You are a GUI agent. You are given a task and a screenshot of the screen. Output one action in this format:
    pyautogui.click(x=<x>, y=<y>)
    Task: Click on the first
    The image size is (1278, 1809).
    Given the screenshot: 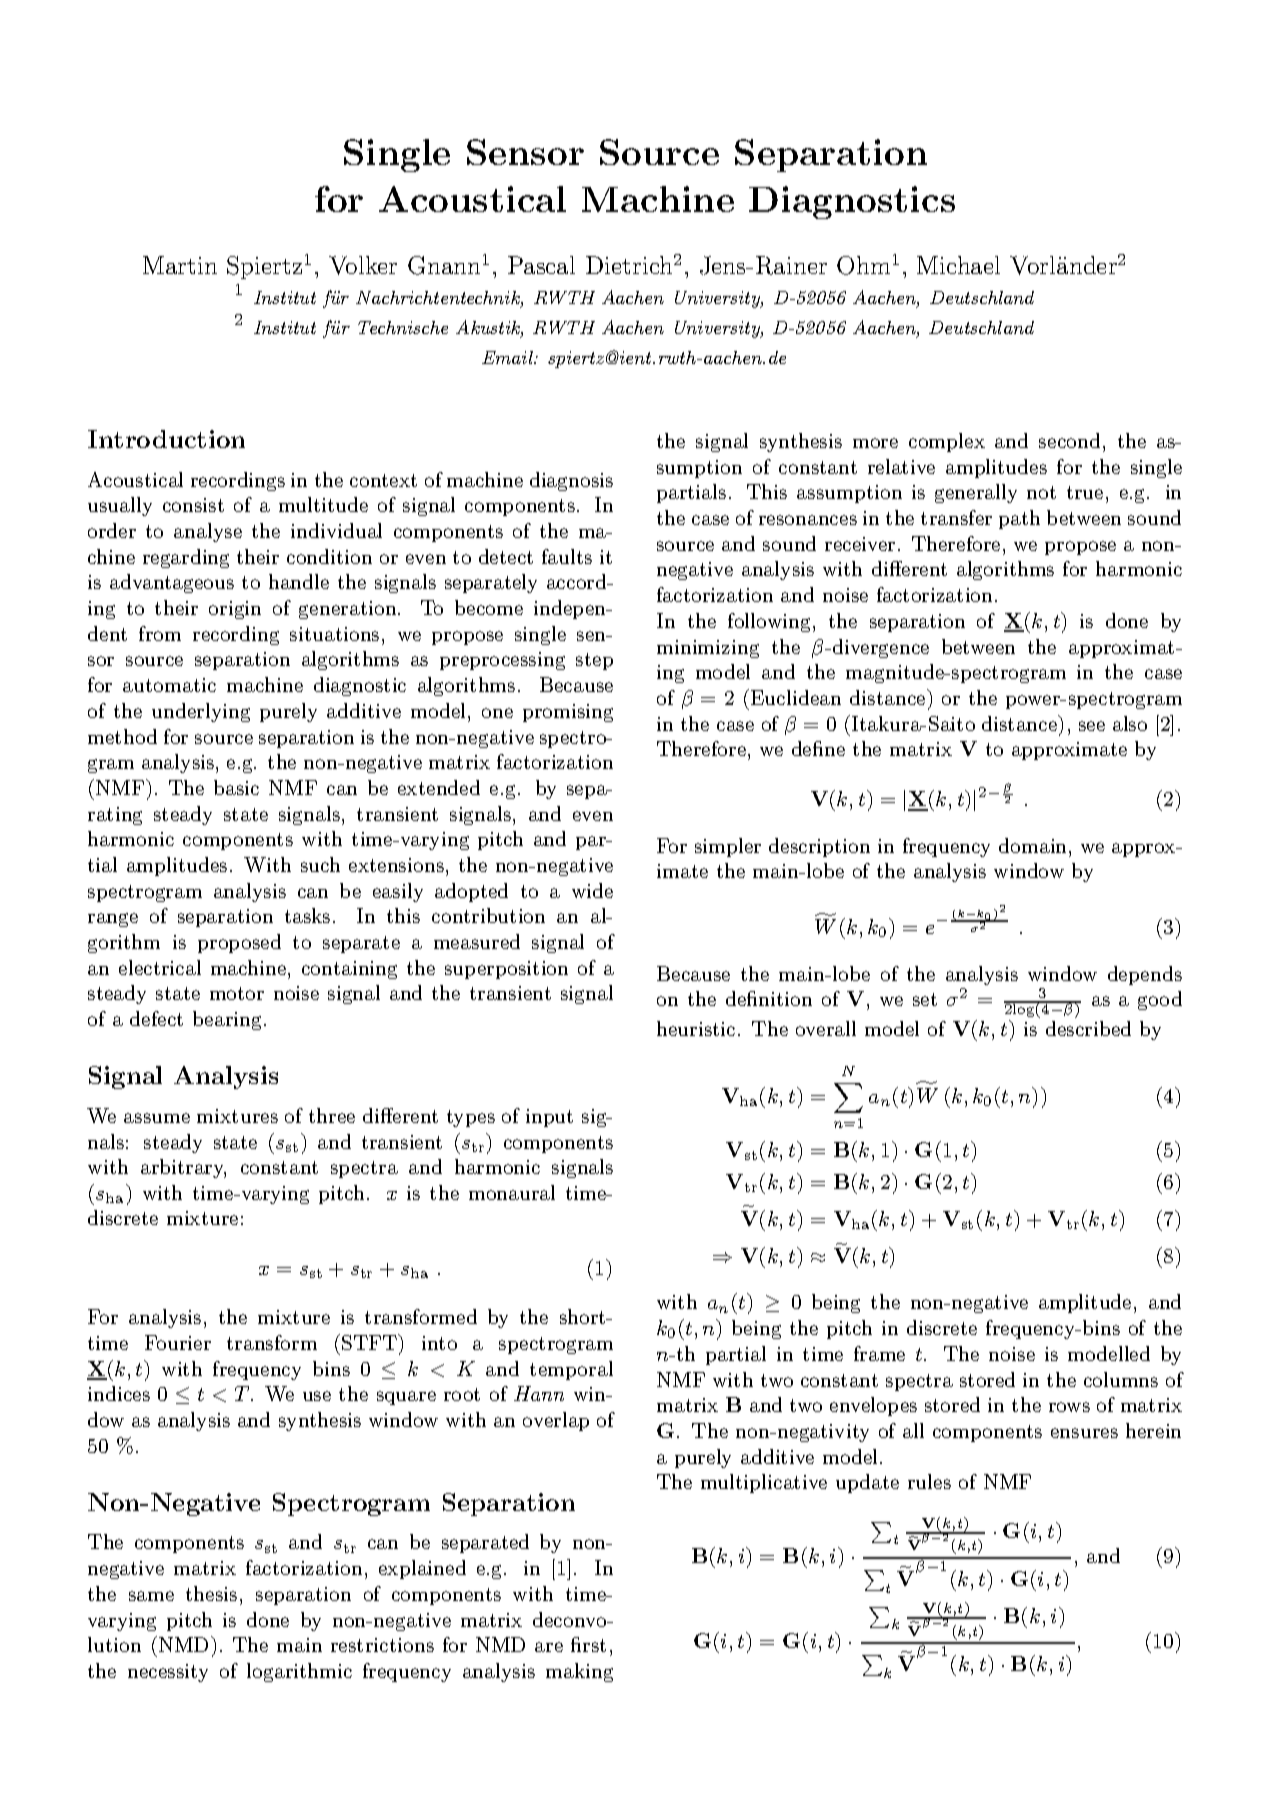 What is the action you would take?
    pyautogui.click(x=588, y=1644)
